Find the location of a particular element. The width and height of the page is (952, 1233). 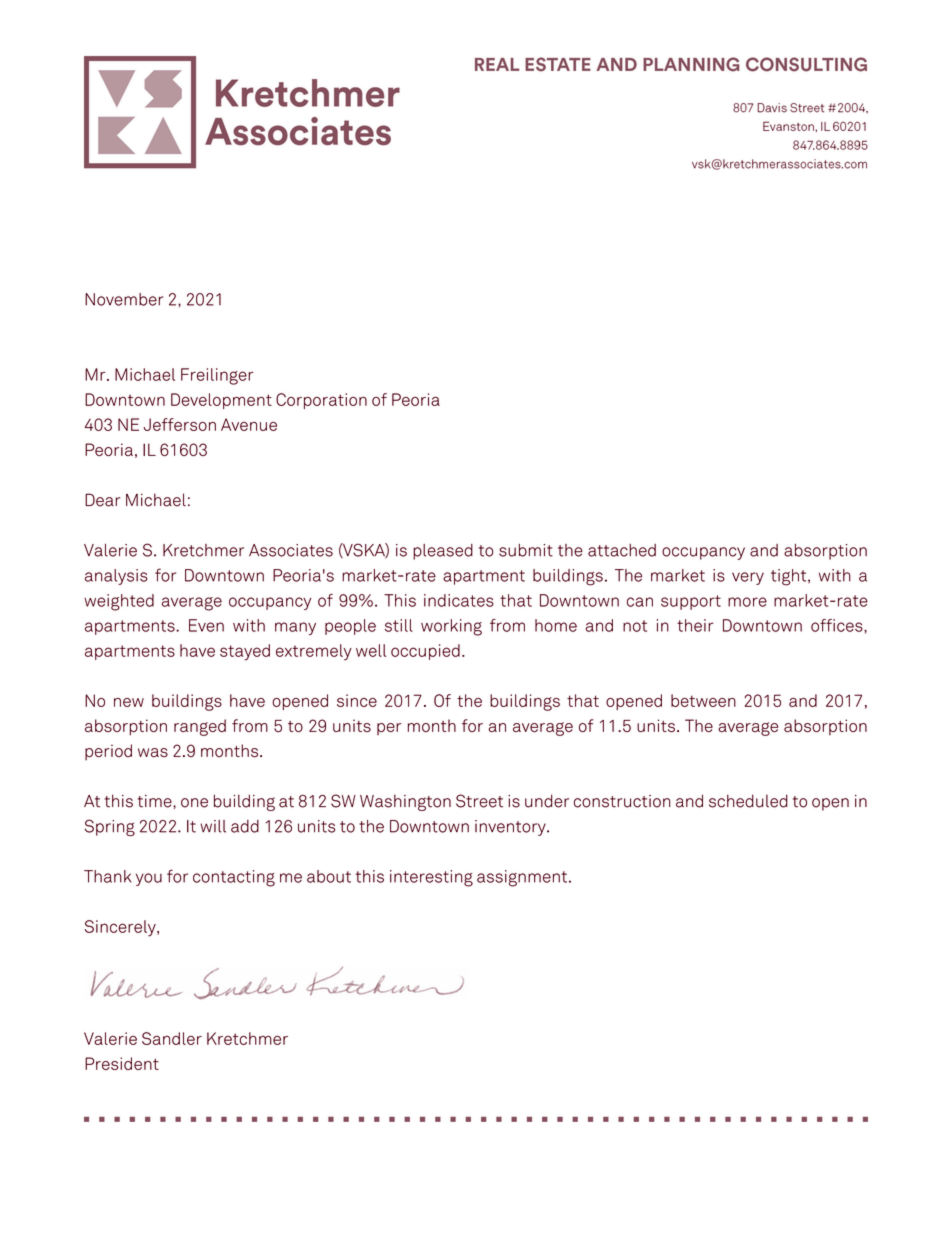

analysis is located at coordinates (116, 577).
